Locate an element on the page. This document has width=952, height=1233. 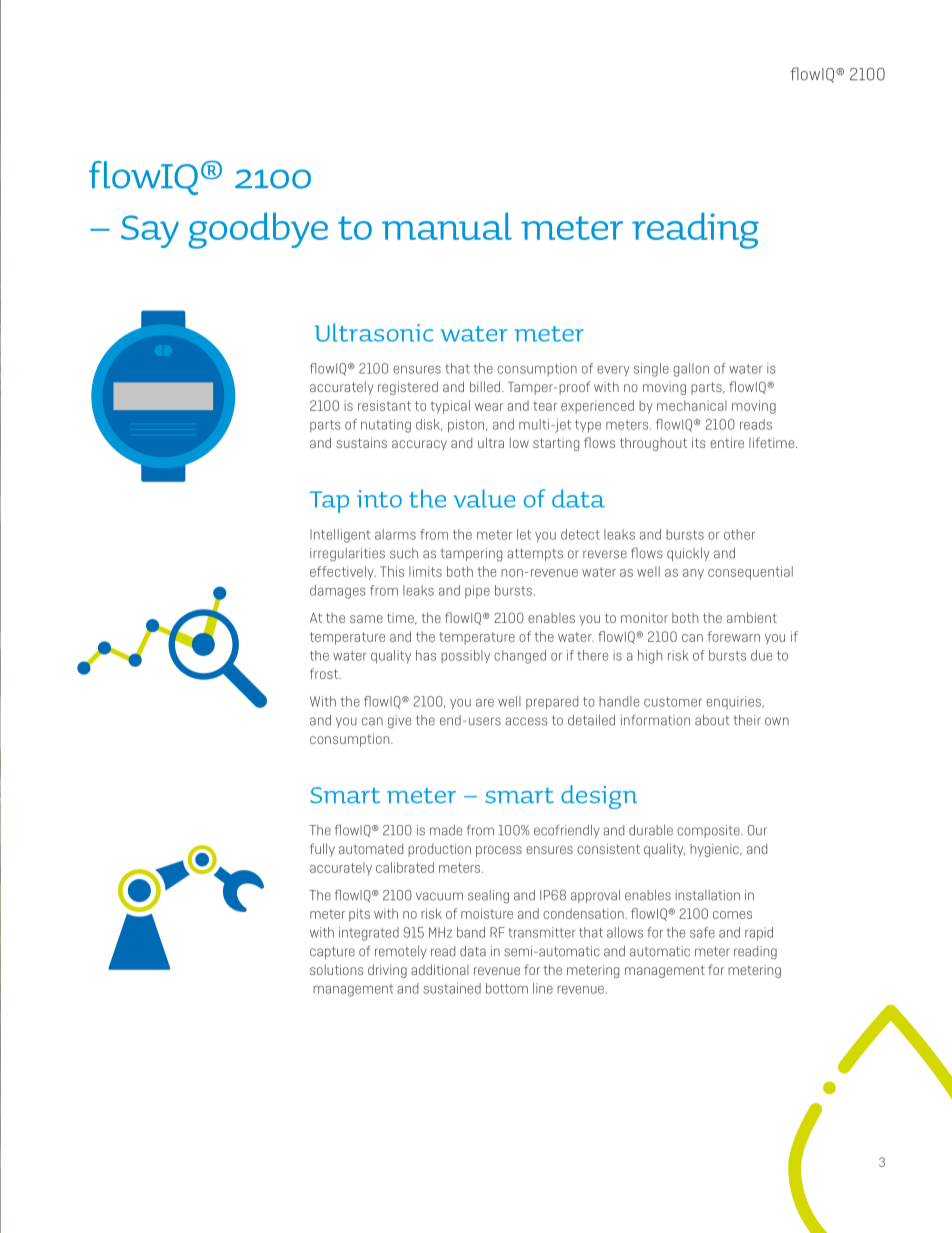
let is located at coordinates (524, 534).
